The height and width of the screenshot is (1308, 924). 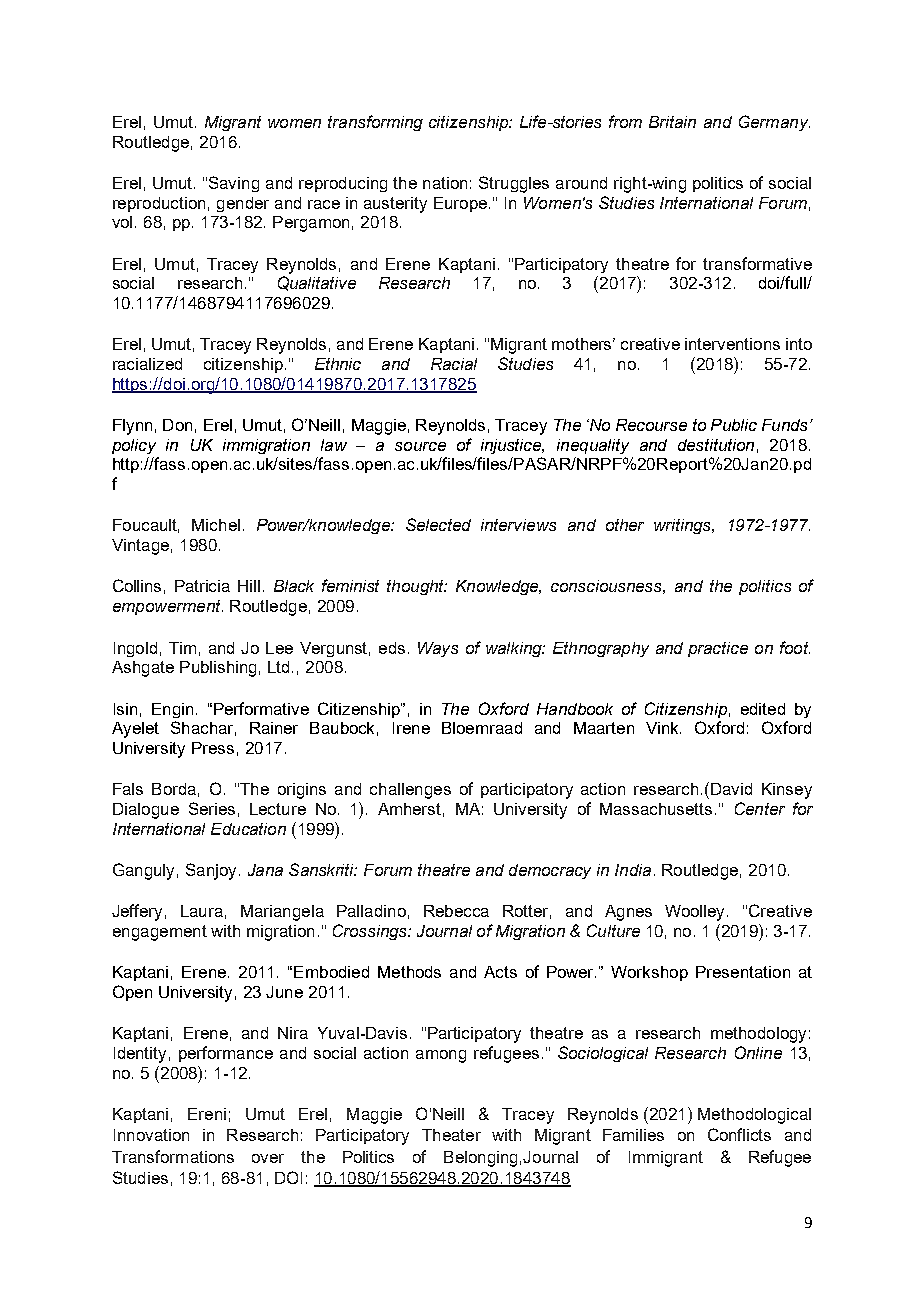 What do you see at coordinates (212, 808) in the screenshot?
I see `Series` at bounding box center [212, 808].
